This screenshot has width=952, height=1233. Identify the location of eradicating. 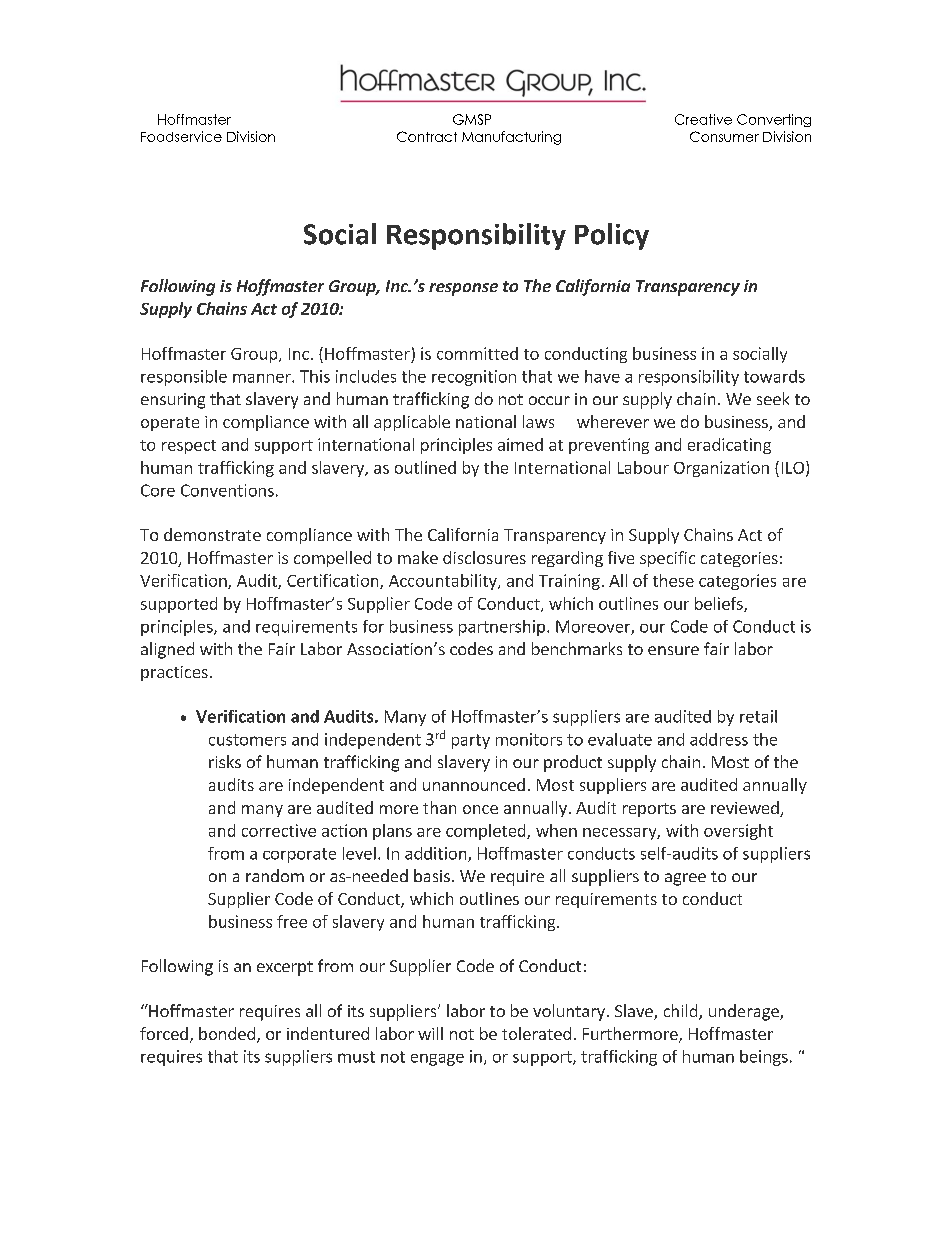
(729, 446).
